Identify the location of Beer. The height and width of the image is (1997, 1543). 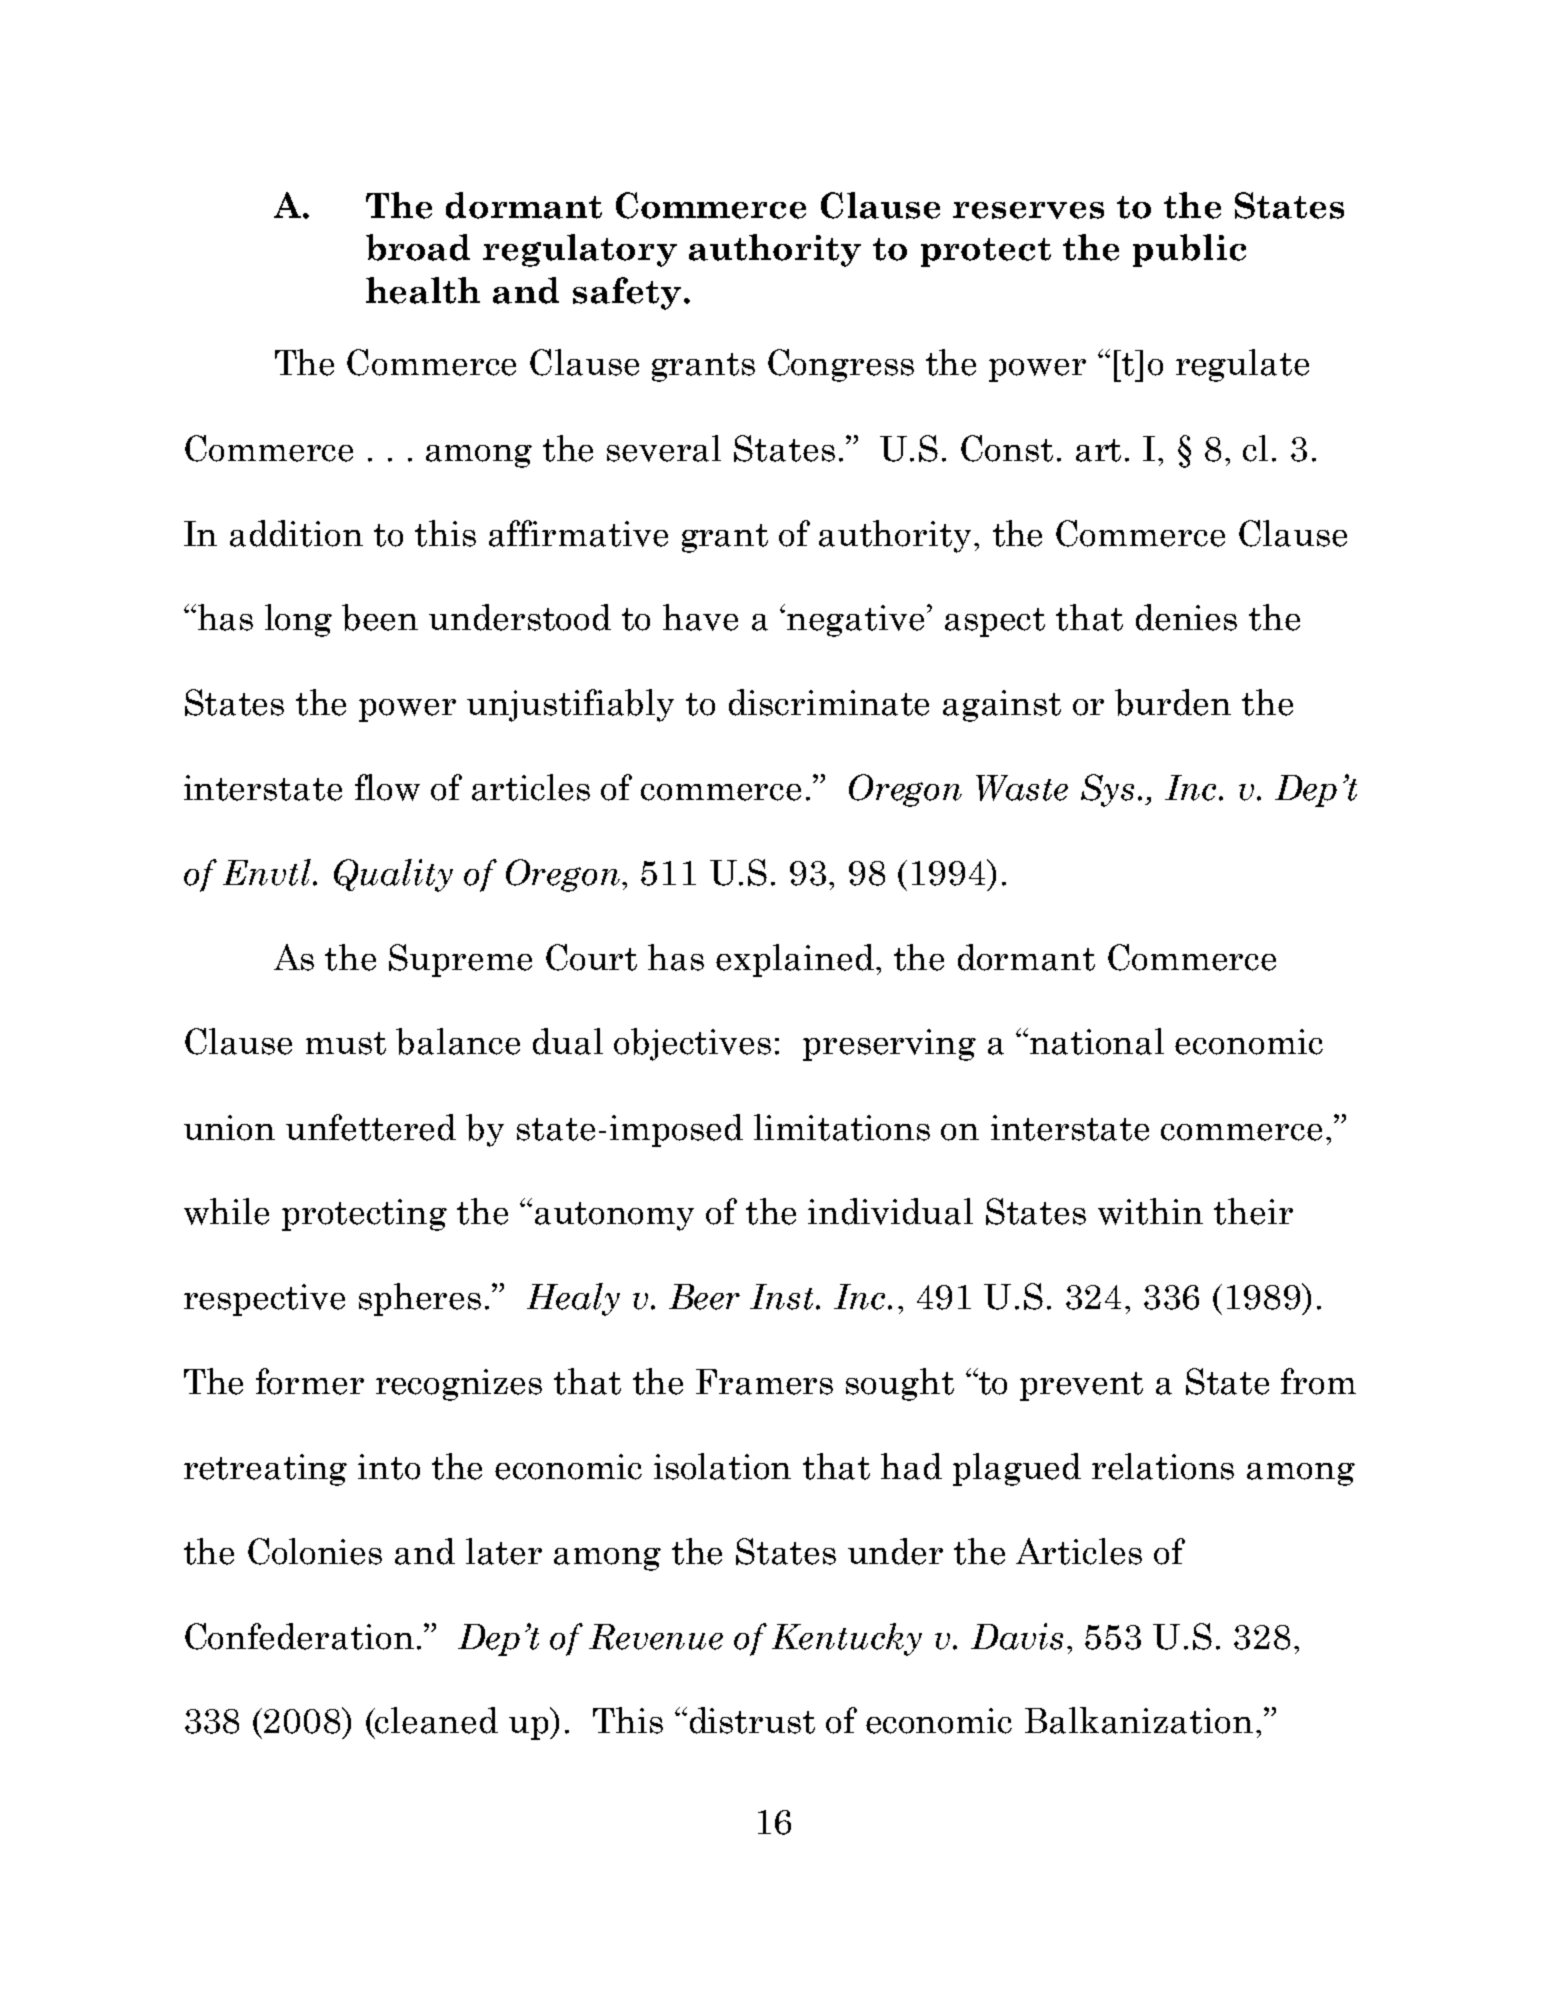
(704, 1297).
